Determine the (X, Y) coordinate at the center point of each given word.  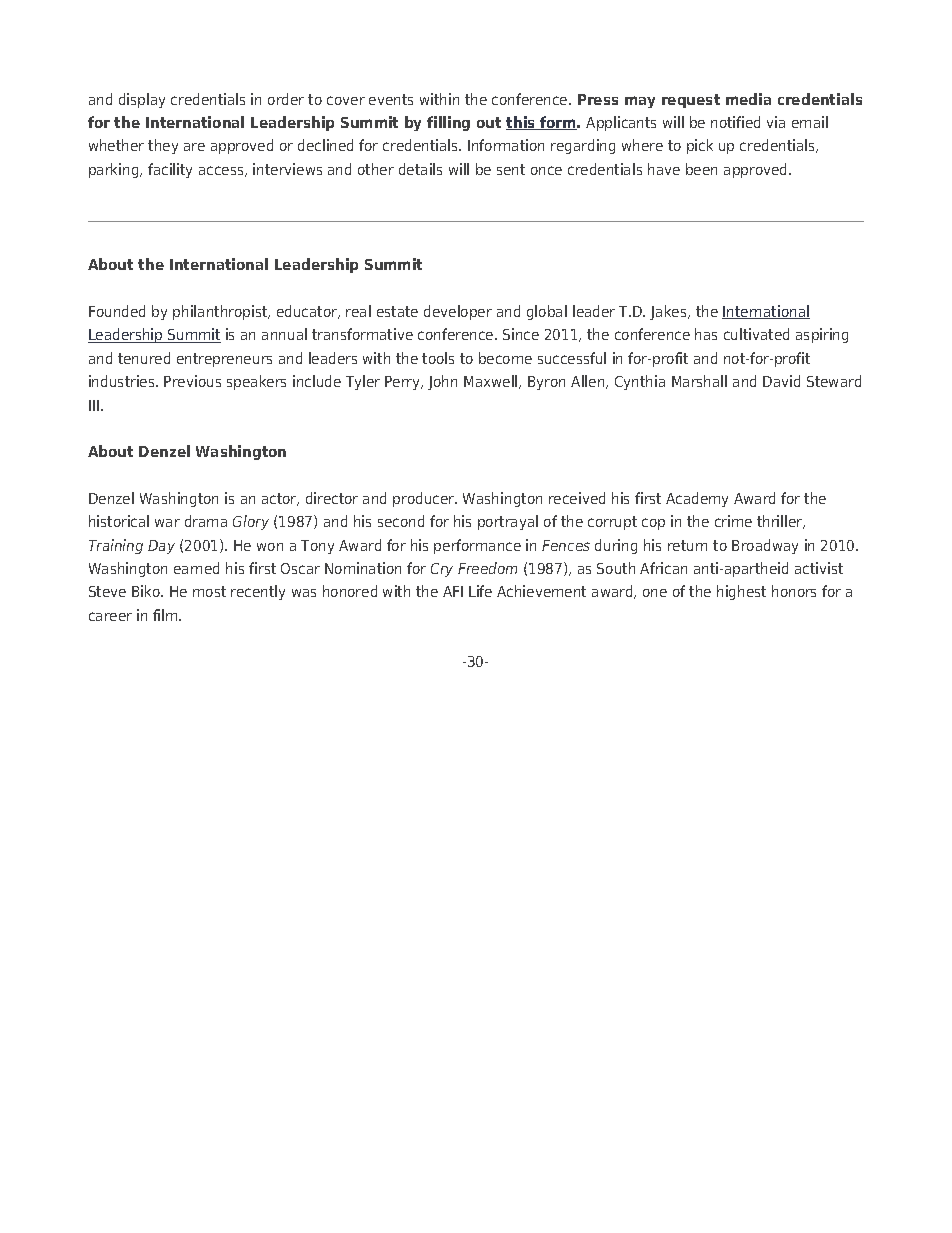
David (781, 381)
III (94, 405)
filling (448, 123)
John (442, 382)
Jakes (669, 312)
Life (480, 591)
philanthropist (221, 312)
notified (735, 122)
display (142, 100)
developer (458, 312)
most (209, 591)
